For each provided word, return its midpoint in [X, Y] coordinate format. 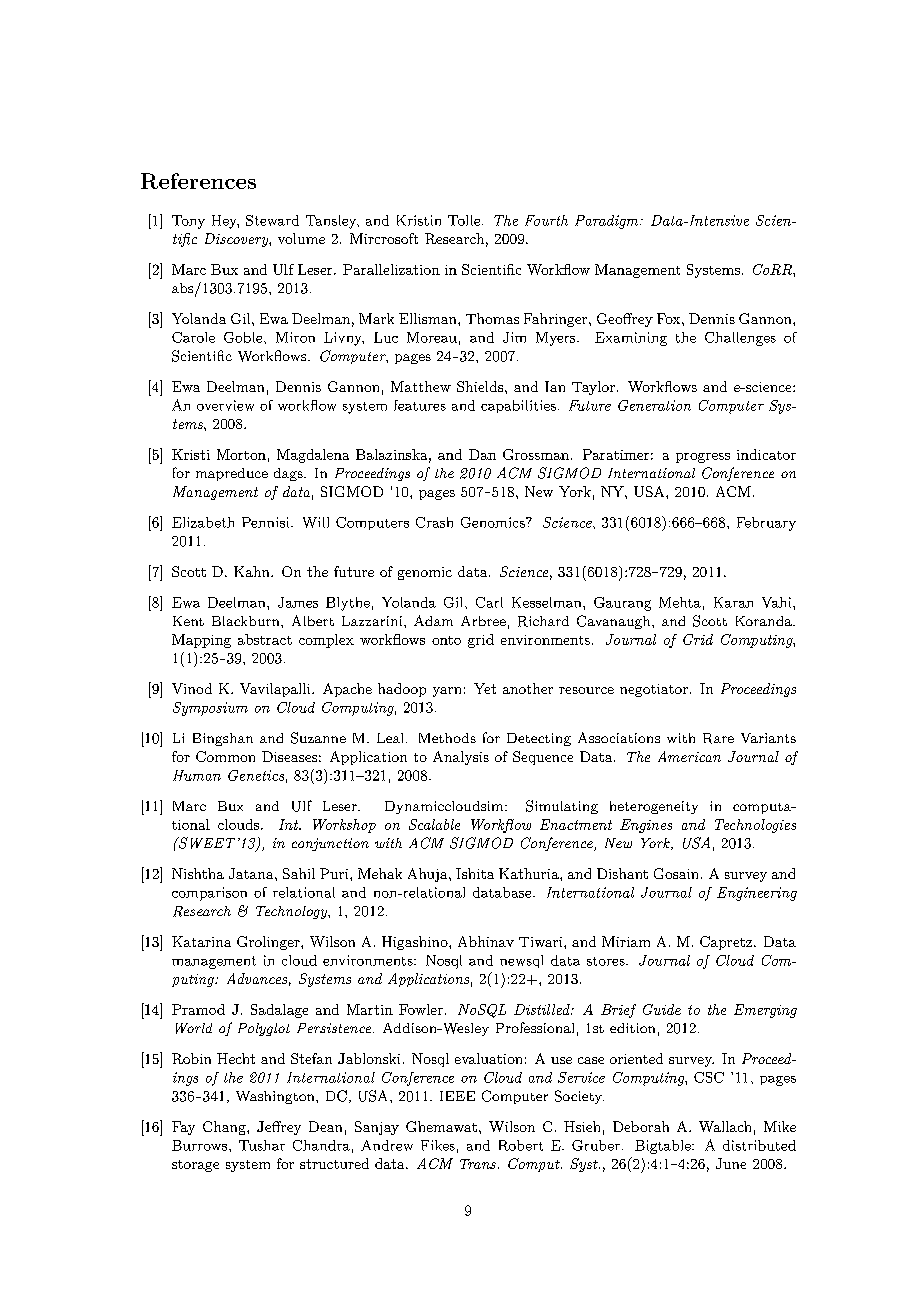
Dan [482, 454]
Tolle [464, 220]
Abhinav [486, 941]
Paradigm [608, 222]
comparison [209, 894]
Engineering [757, 894]
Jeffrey [279, 1128]
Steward [272, 220]
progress [703, 458]
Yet [485, 688]
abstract [265, 639]
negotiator [654, 690]
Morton [241, 454]
